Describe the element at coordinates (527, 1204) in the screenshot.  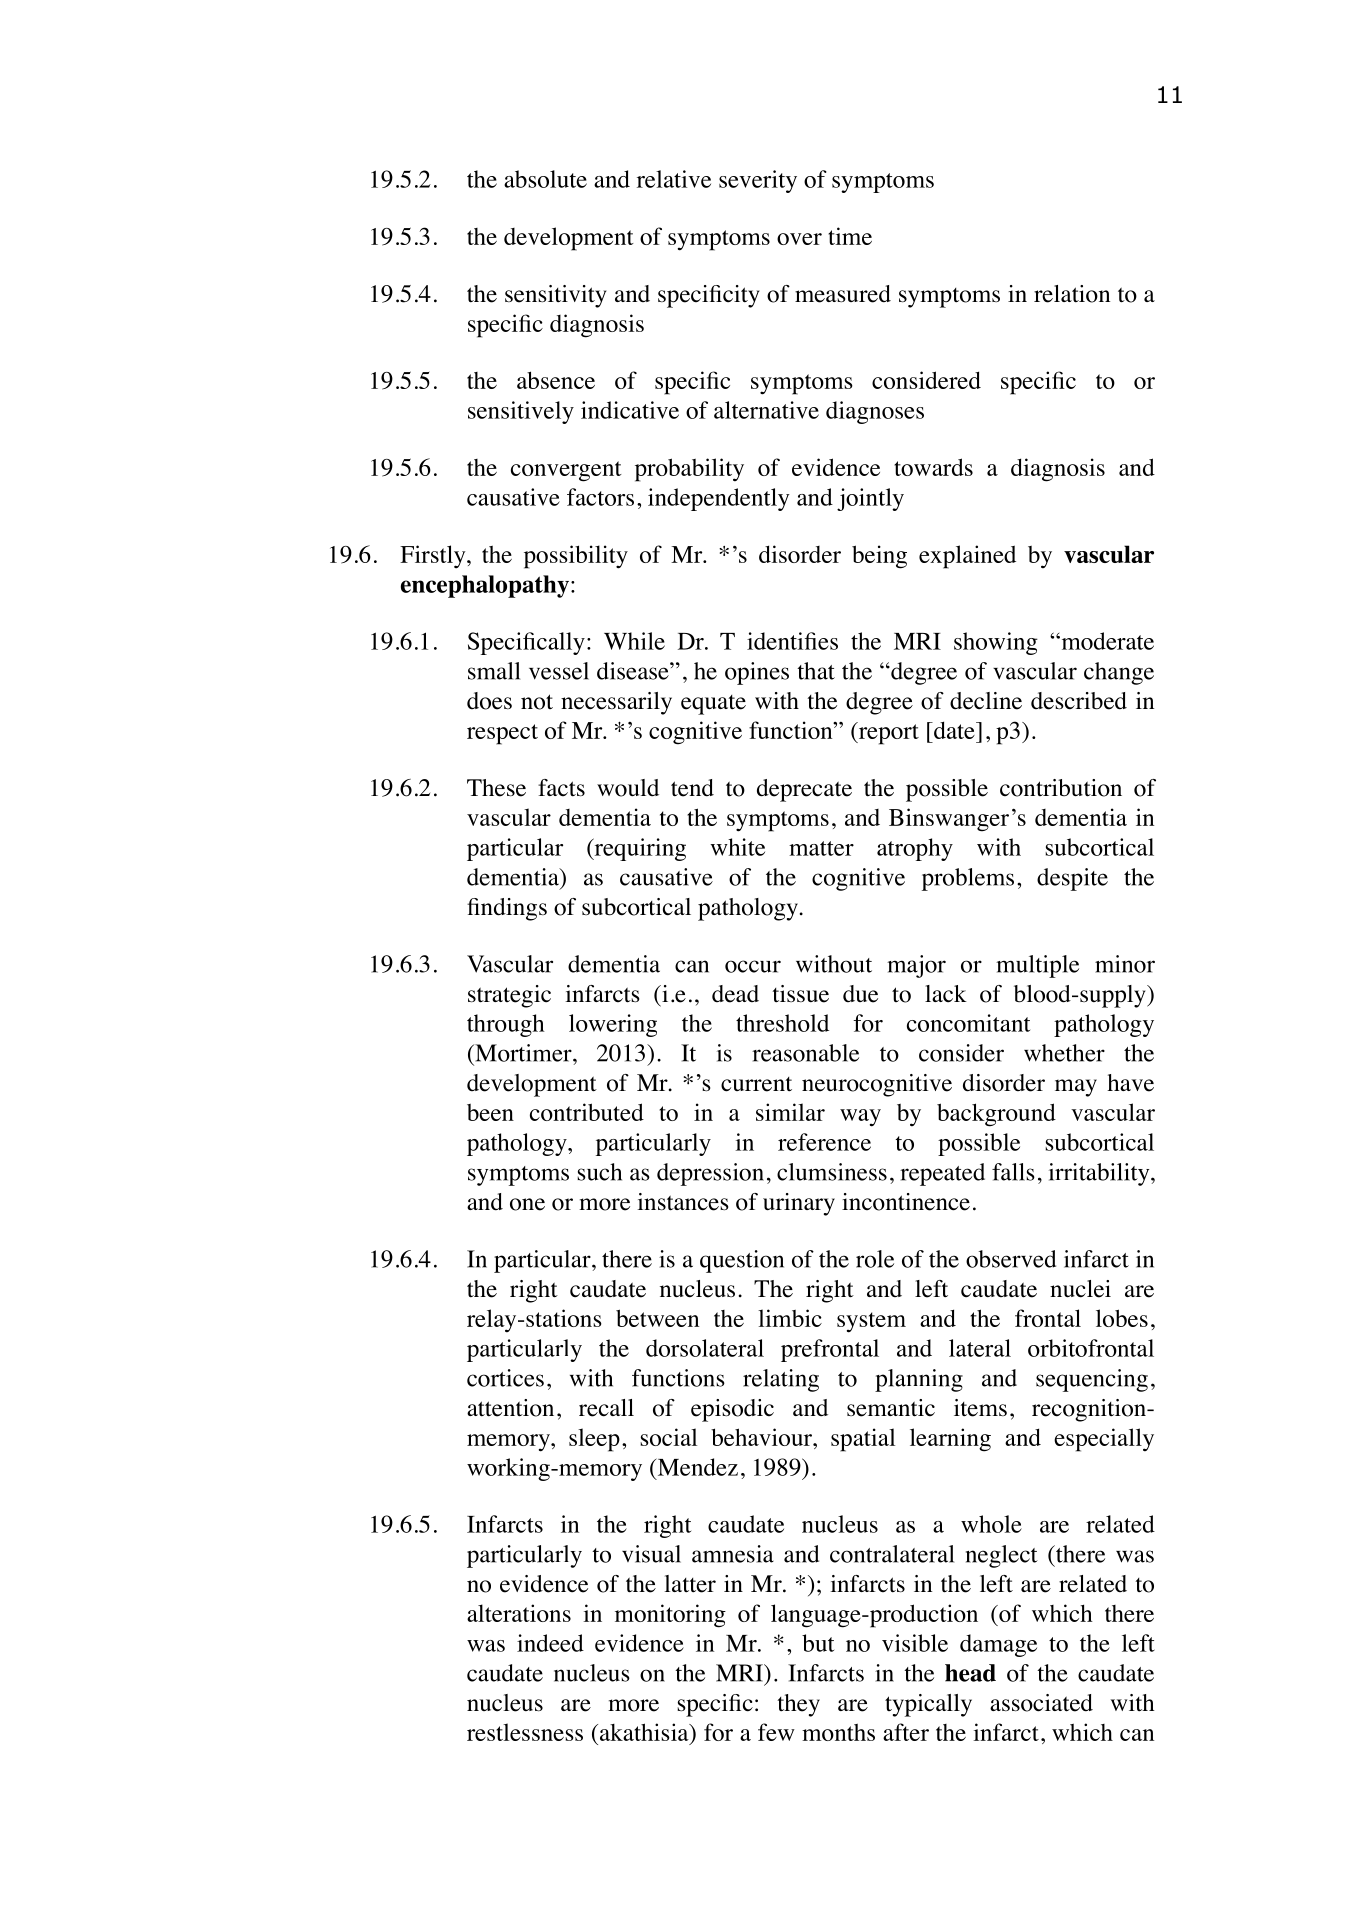
I see `one` at that location.
